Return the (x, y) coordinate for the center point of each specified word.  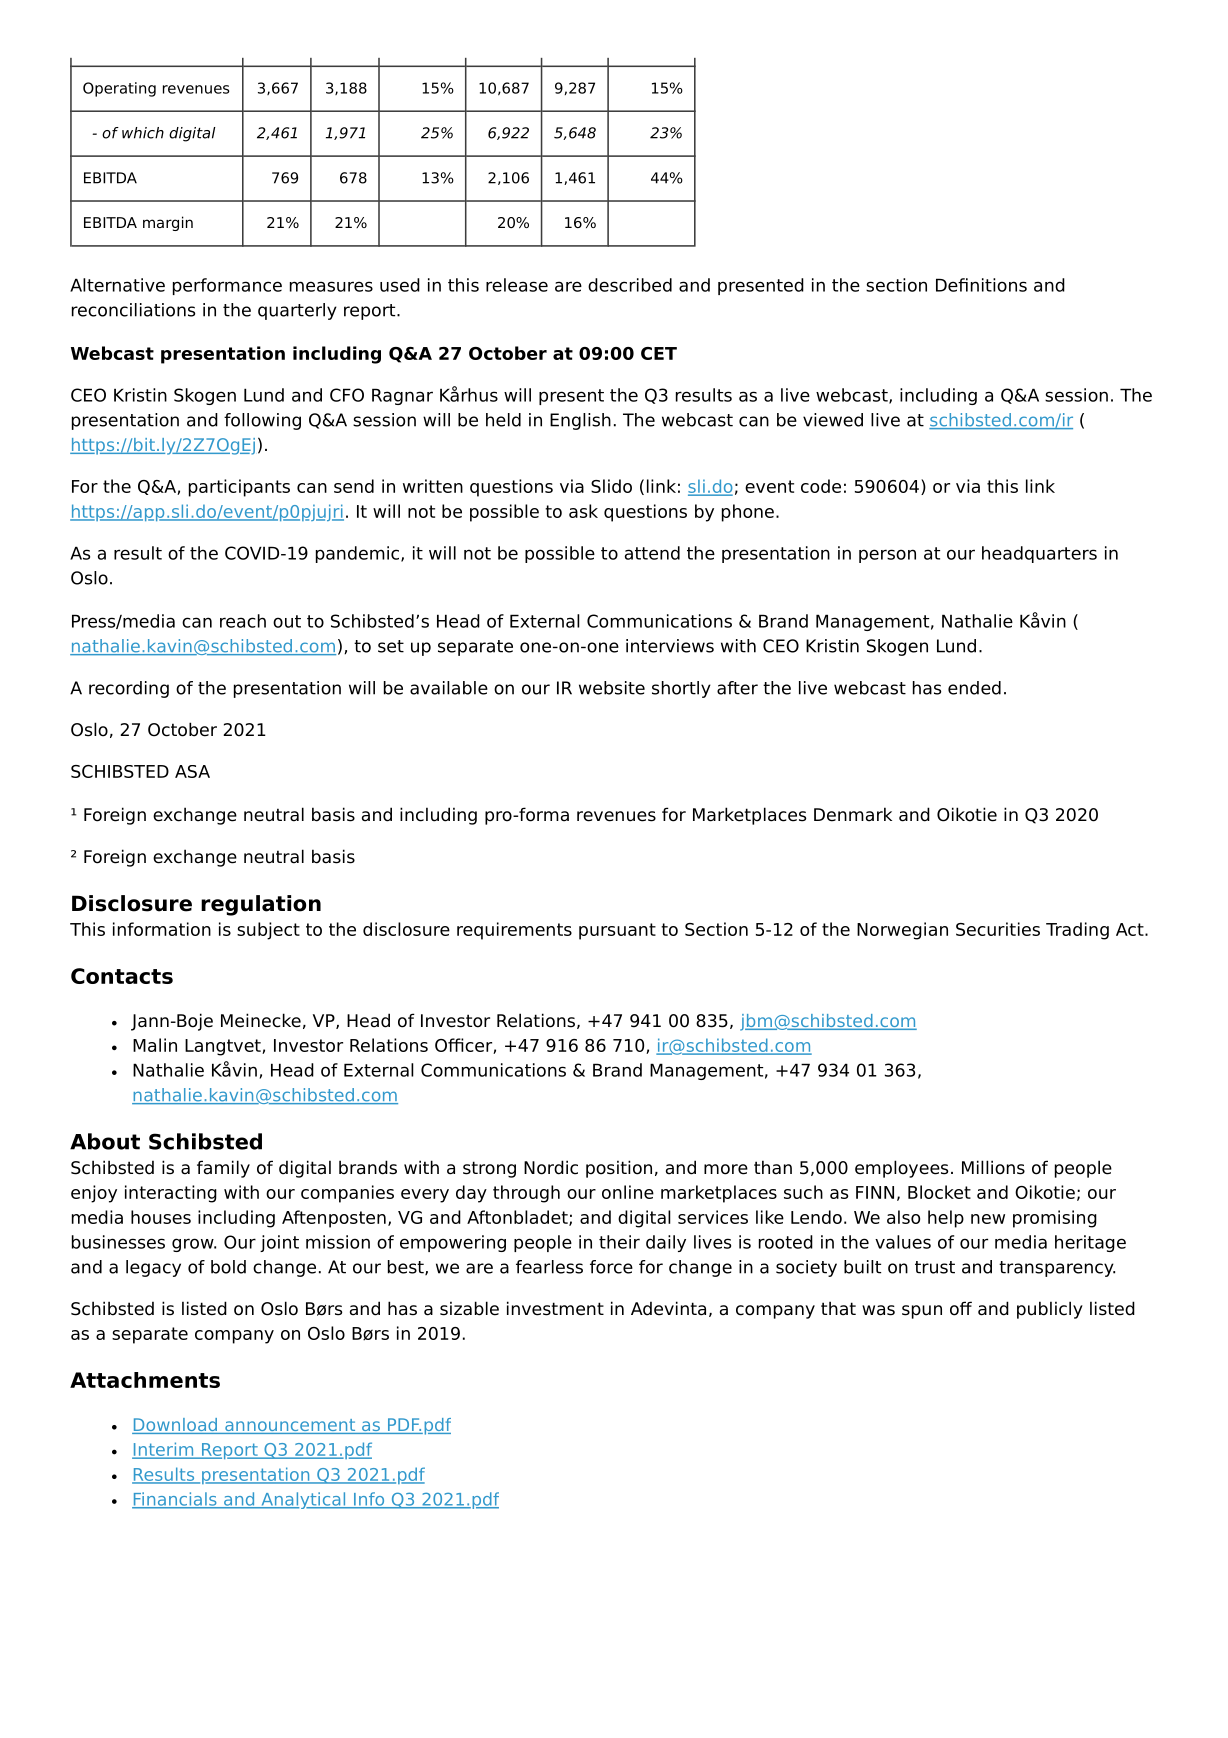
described (630, 285)
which (143, 133)
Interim (164, 1450)
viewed (833, 420)
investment (555, 1308)
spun (922, 1312)
